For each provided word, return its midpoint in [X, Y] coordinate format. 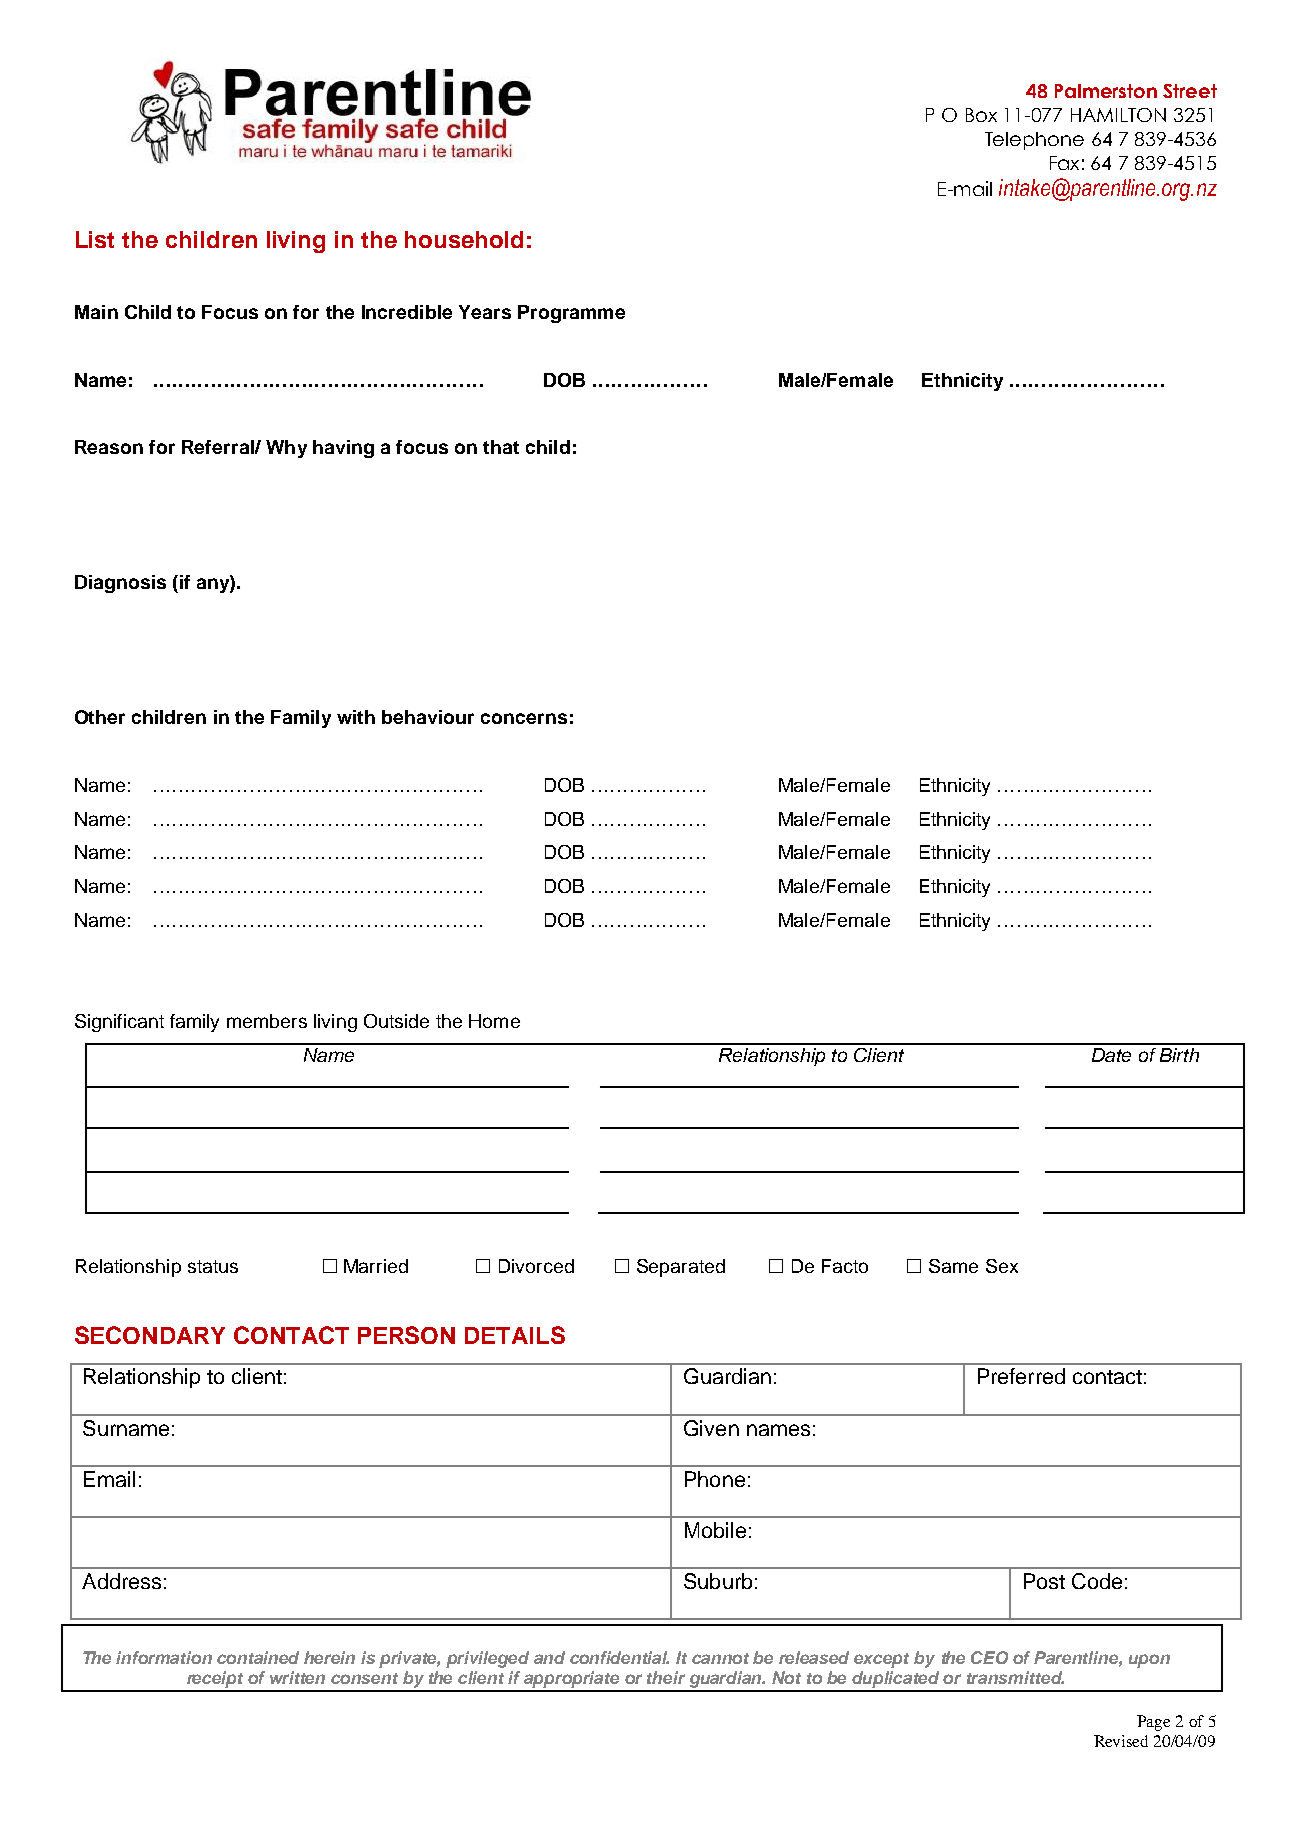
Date [1111, 1055]
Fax [1064, 163]
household [464, 239]
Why [286, 449]
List [95, 239]
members [267, 1021]
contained [258, 1657]
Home [494, 1021]
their [666, 1677]
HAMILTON [1118, 115]
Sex [1002, 1266]
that [501, 447]
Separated [681, 1268]
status [213, 1266]
